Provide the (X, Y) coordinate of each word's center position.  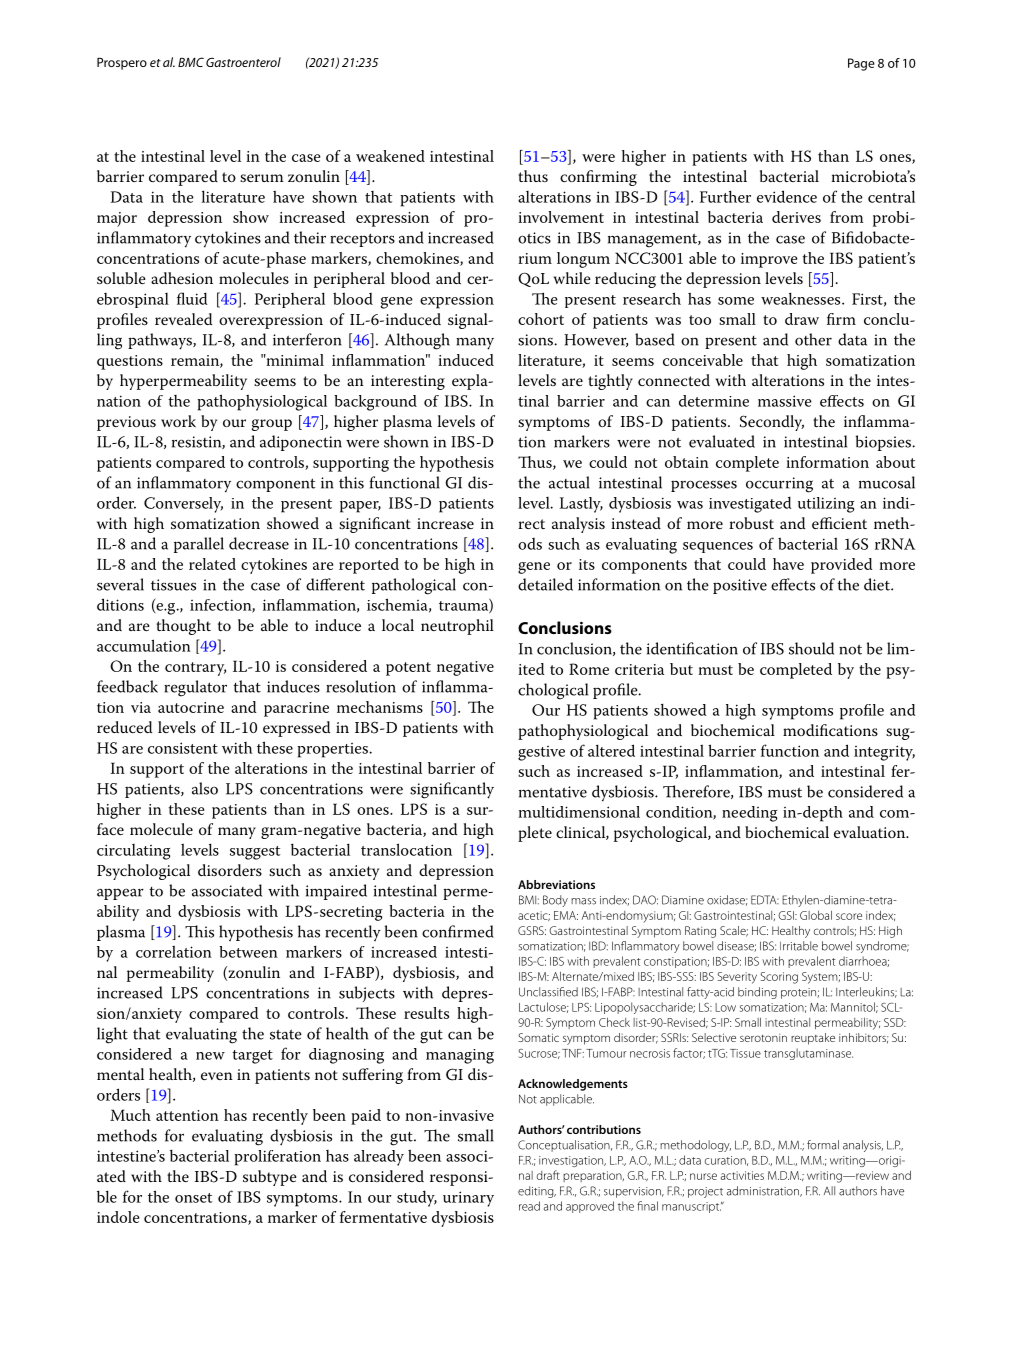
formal (823, 1145)
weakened (390, 156)
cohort (541, 319)
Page (861, 64)
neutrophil (457, 627)
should (811, 648)
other (813, 339)
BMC (191, 62)
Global (816, 915)
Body (555, 901)
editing (537, 1192)
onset (193, 1198)
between (248, 952)
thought (183, 627)
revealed (183, 319)
